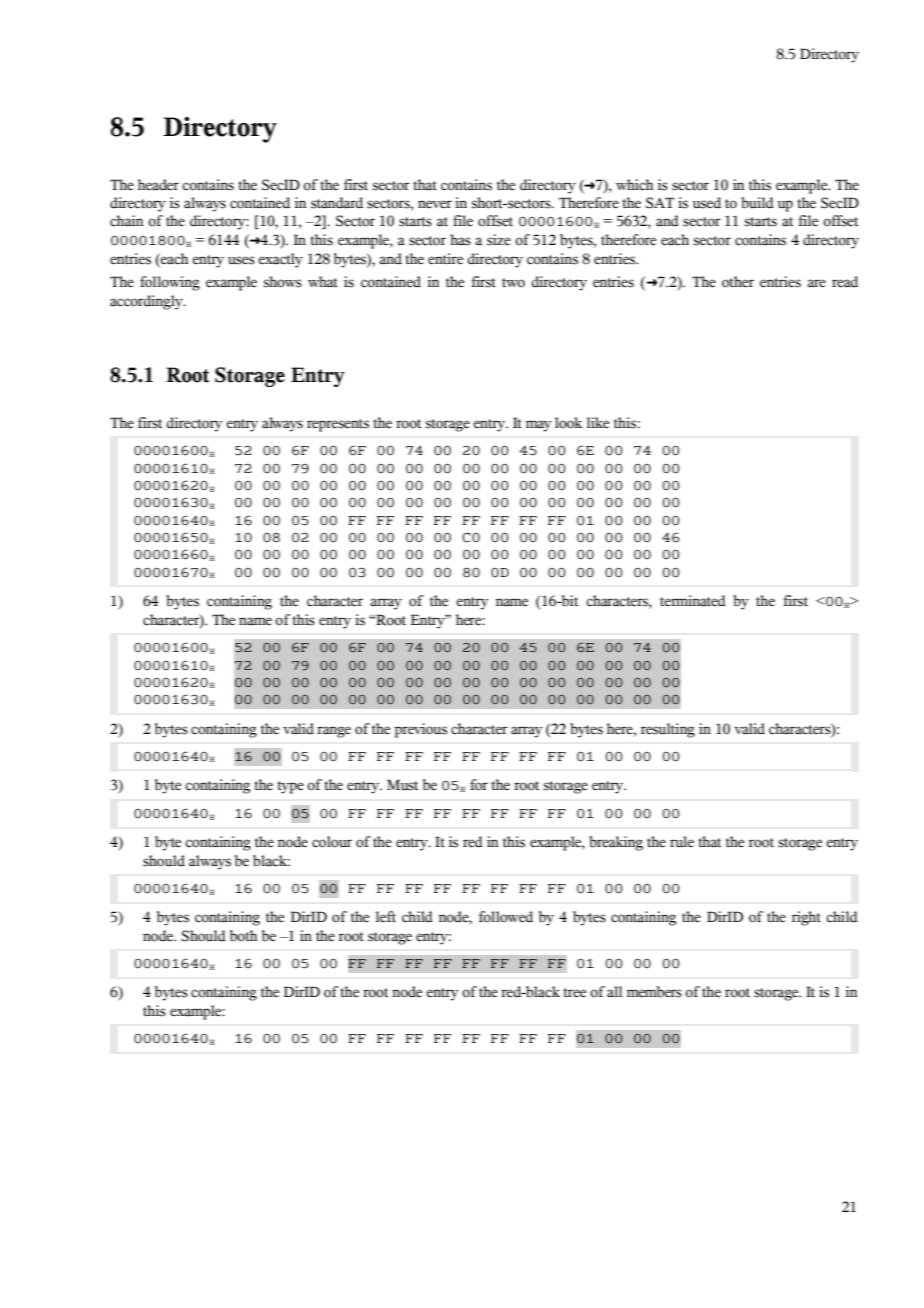  I want to click on both, so click(243, 936).
